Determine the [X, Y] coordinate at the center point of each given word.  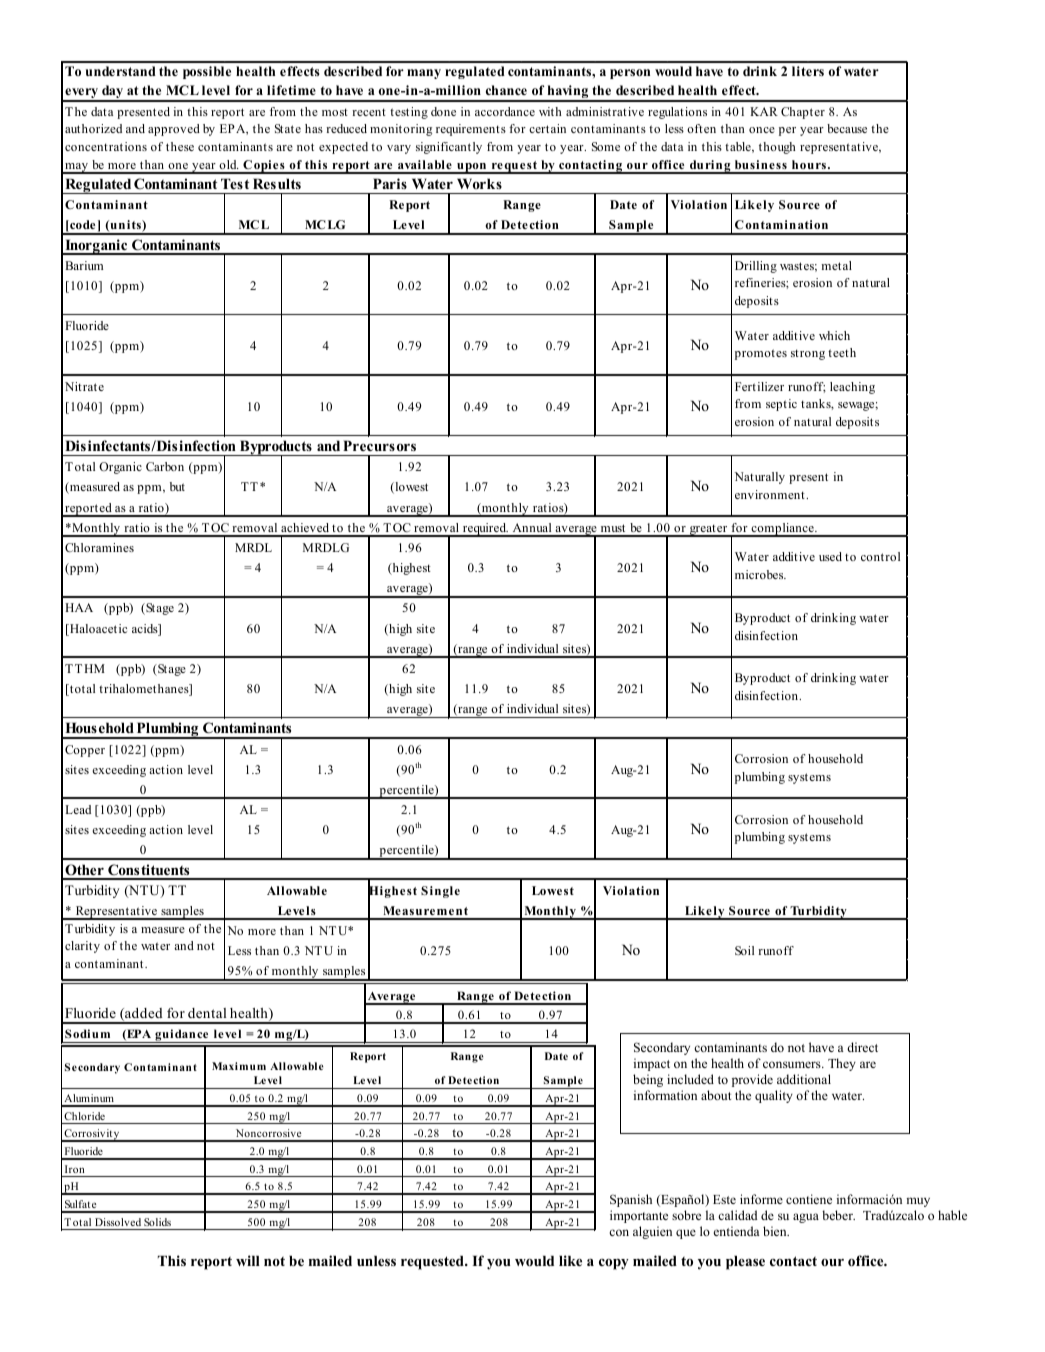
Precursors [379, 445]
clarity [82, 947]
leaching [852, 388]
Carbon [165, 466]
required [485, 530]
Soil [744, 950]
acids [146, 630]
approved [174, 130]
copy [614, 1264]
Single [440, 892]
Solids [157, 1222]
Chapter [803, 113]
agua [806, 1218]
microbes [760, 574]
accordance [505, 111]
